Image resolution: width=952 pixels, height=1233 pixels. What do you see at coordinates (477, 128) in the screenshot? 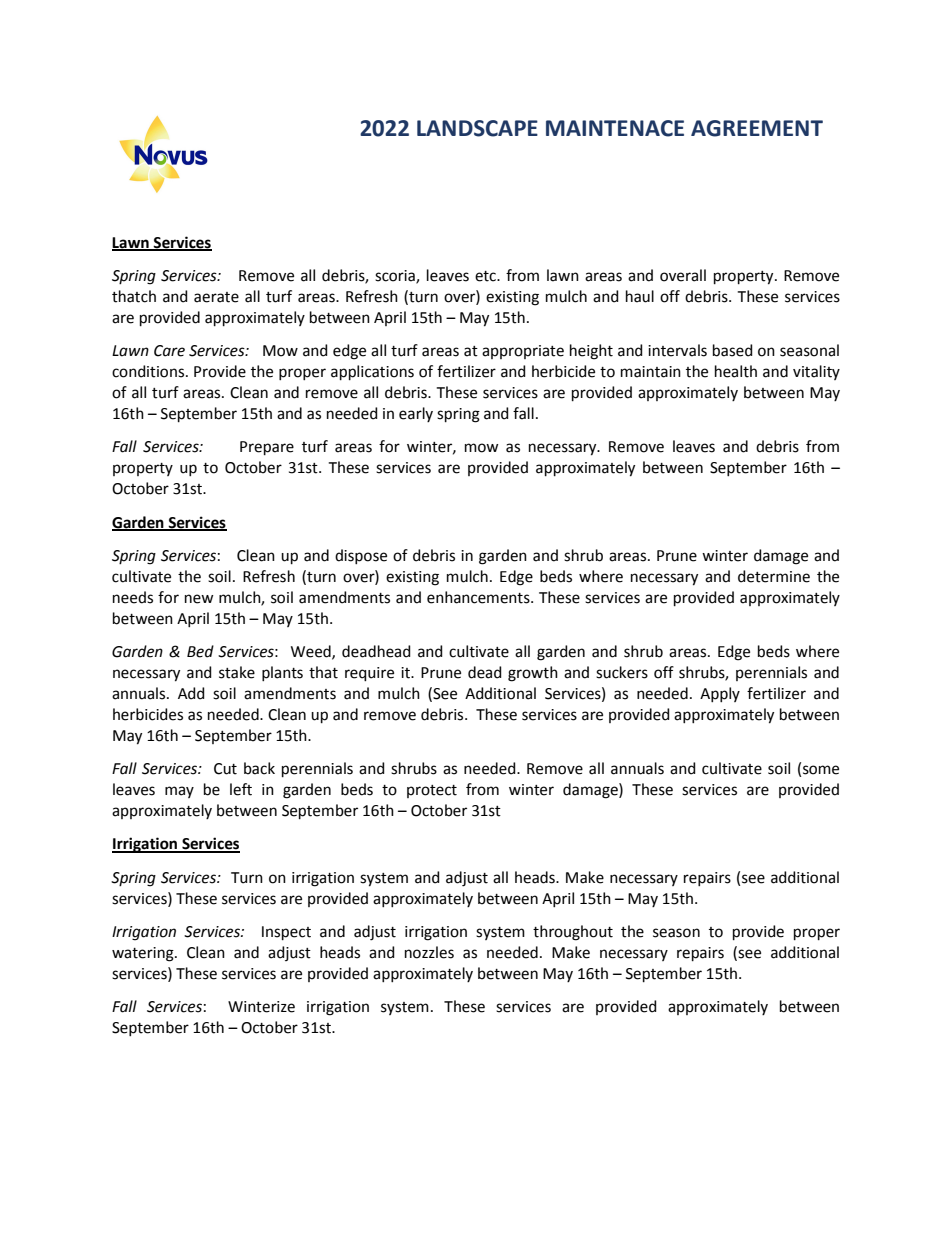
I see `LANDSCAPE` at bounding box center [477, 128].
